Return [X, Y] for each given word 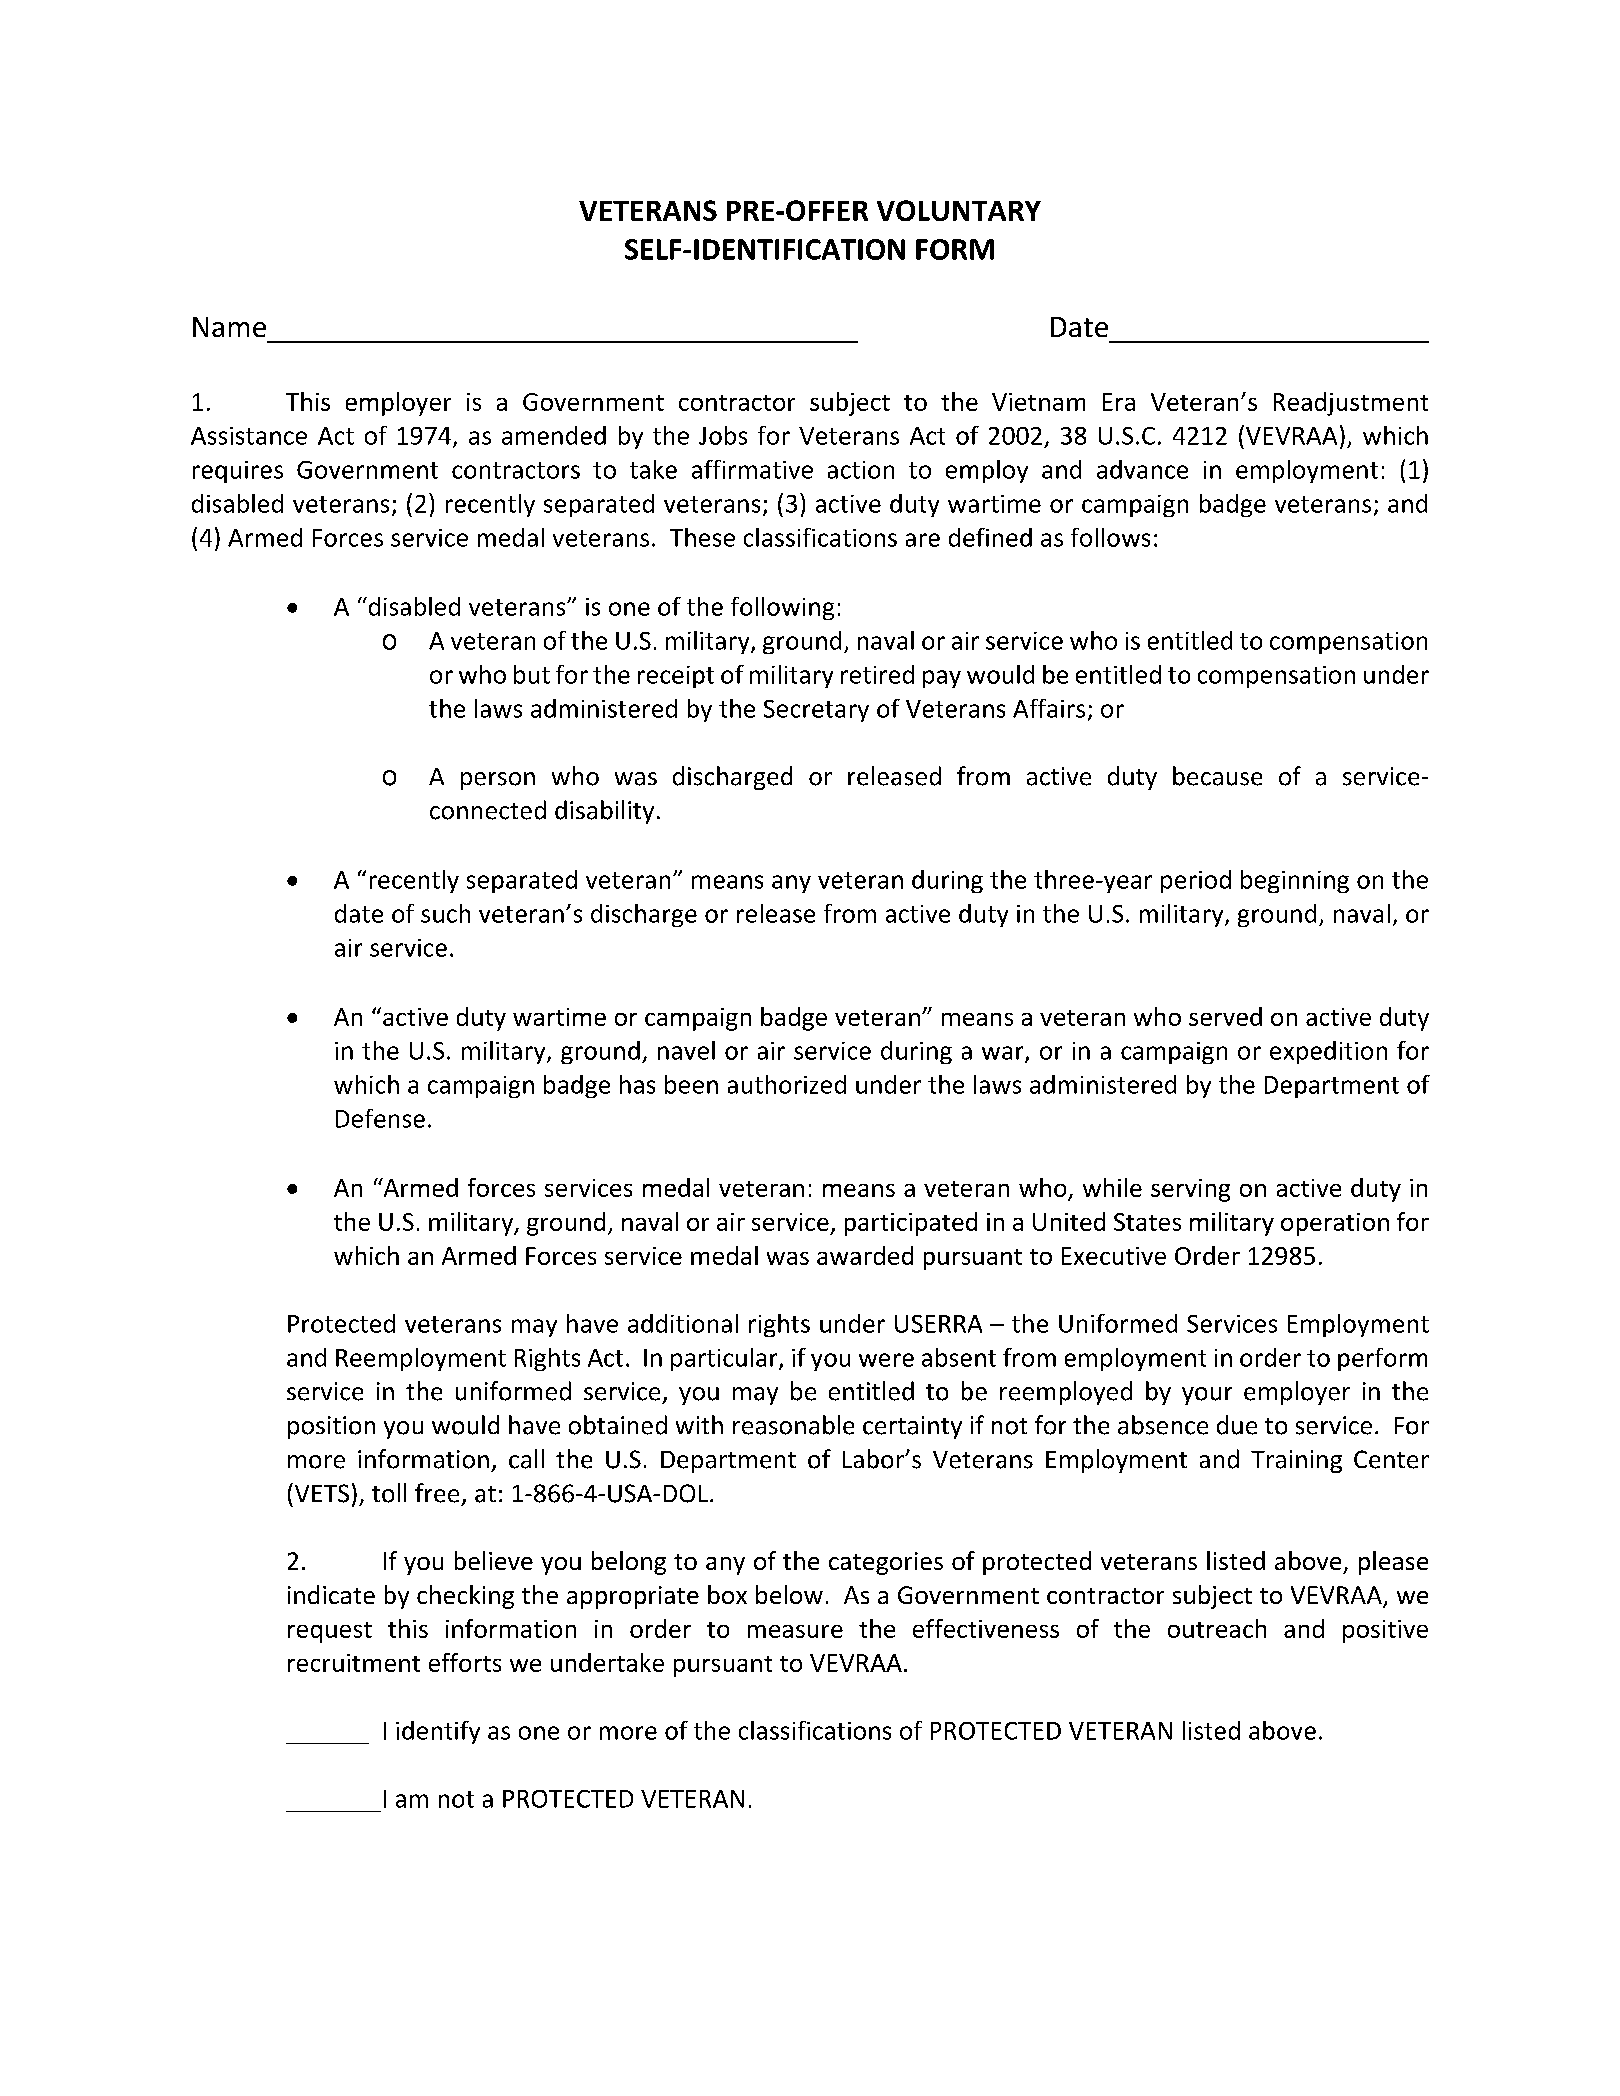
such [445, 913]
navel [686, 1050]
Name [229, 327]
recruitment [354, 1663]
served [1225, 1016]
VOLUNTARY [959, 210]
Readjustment [1351, 404]
